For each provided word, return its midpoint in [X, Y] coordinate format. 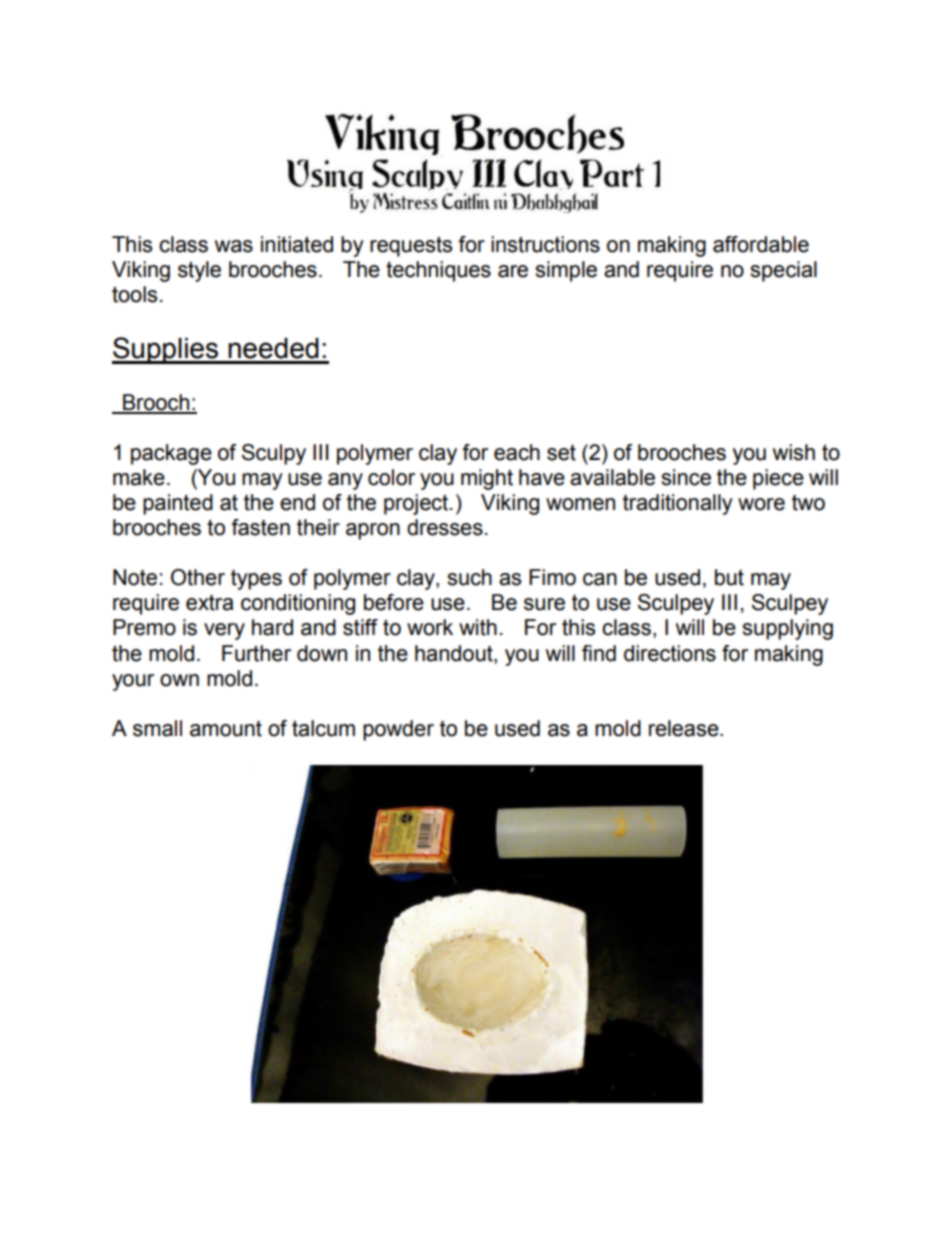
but [729, 577]
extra [209, 603]
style [199, 271]
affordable [761, 244]
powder [398, 730]
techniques [438, 271]
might [487, 479]
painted [178, 504]
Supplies [166, 350]
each [517, 452]
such [469, 577]
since [686, 477]
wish [794, 452]
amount [226, 729]
